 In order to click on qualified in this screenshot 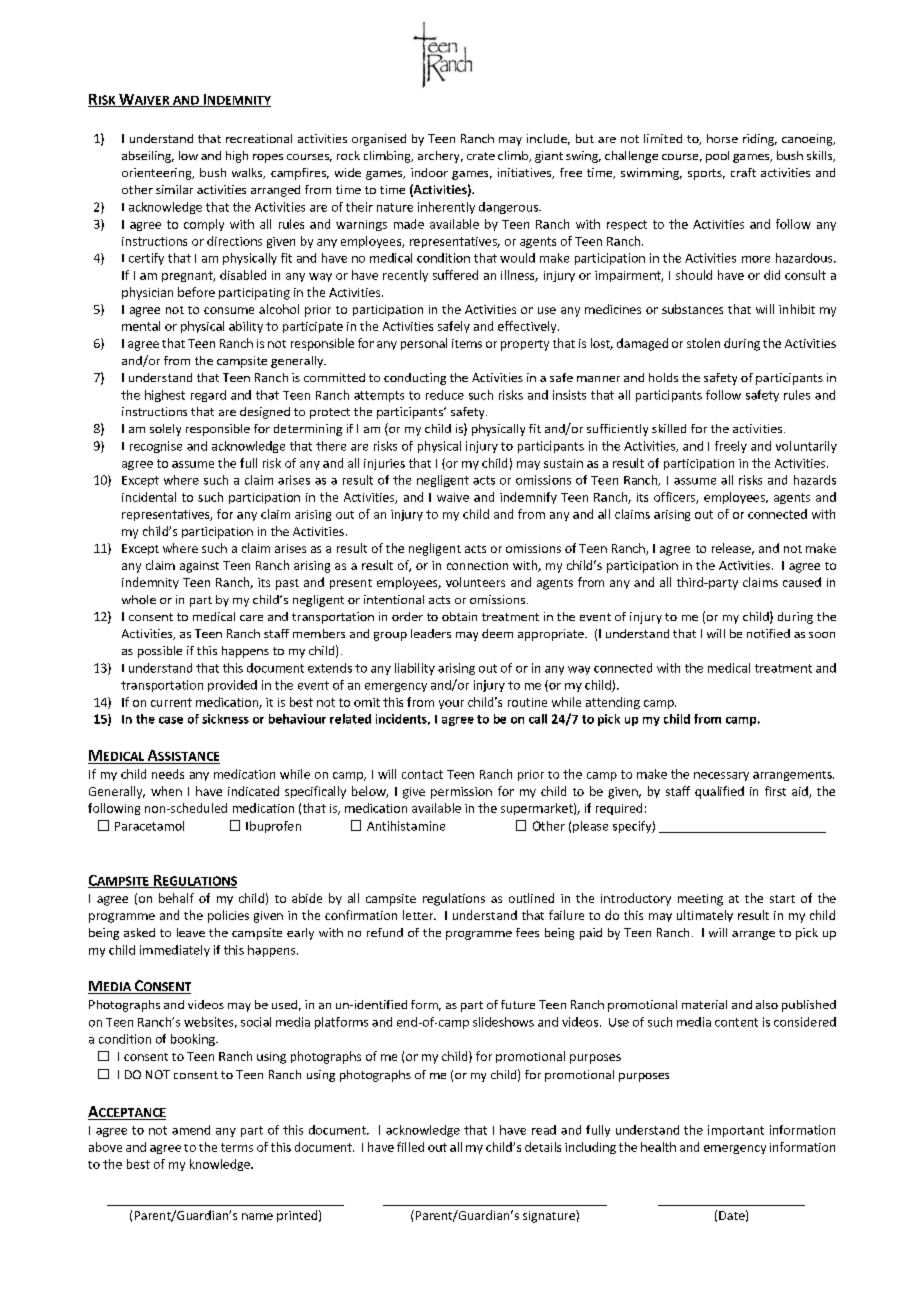, I will do `click(719, 792)`.
